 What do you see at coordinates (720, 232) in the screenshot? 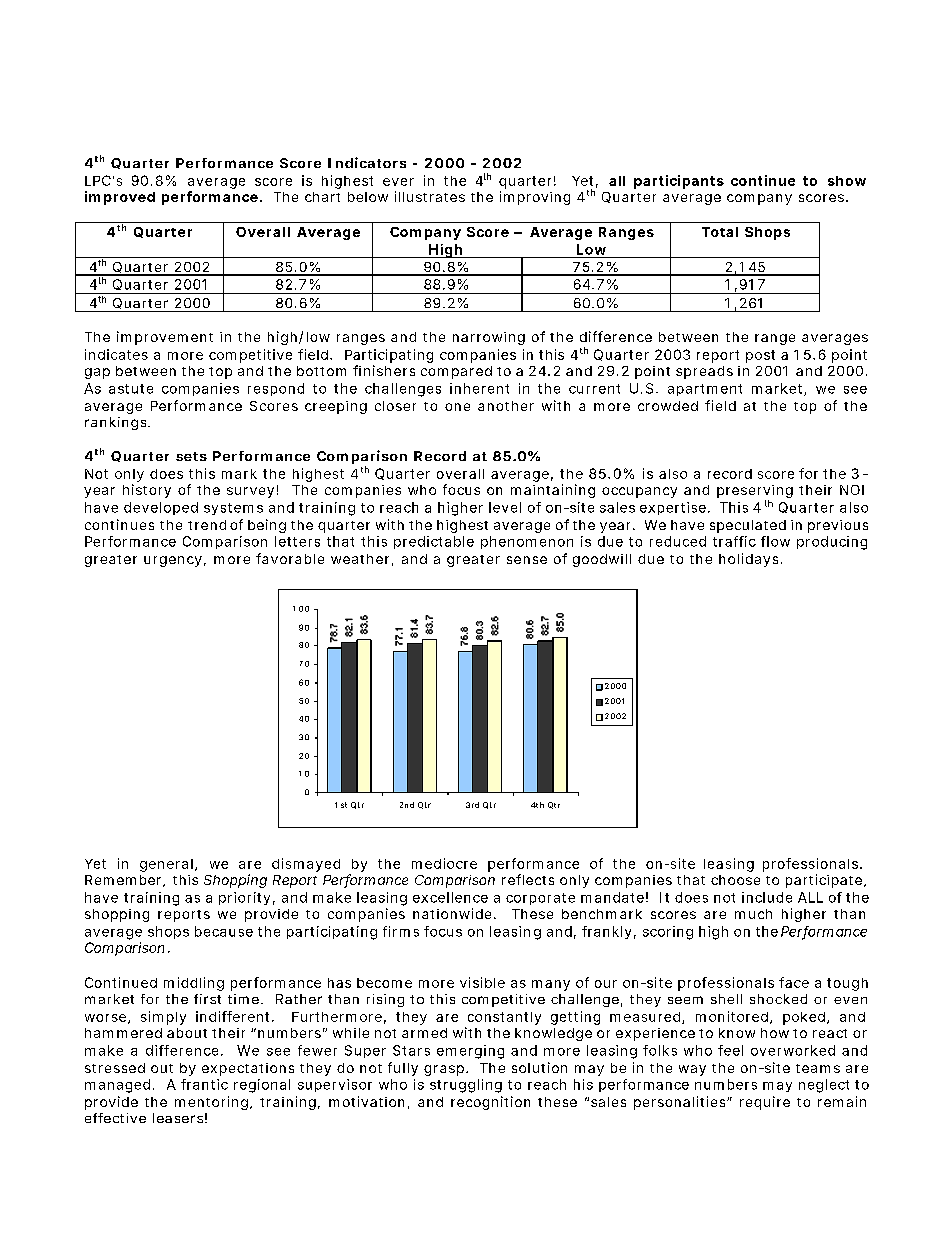
I see `Total` at bounding box center [720, 232].
